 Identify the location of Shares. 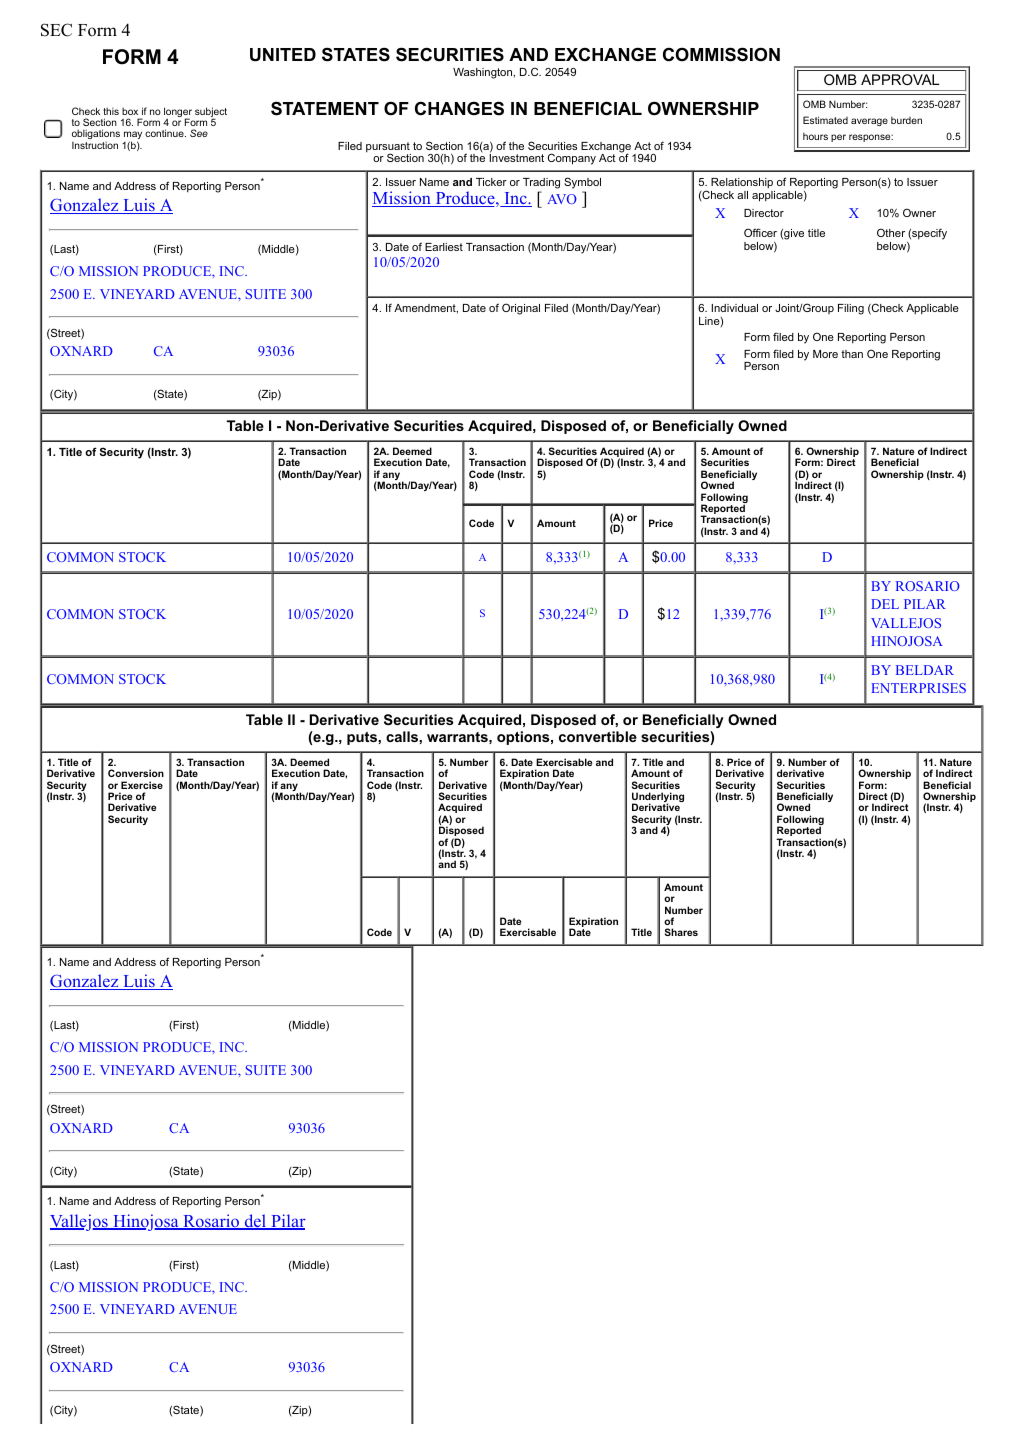
(681, 932).
